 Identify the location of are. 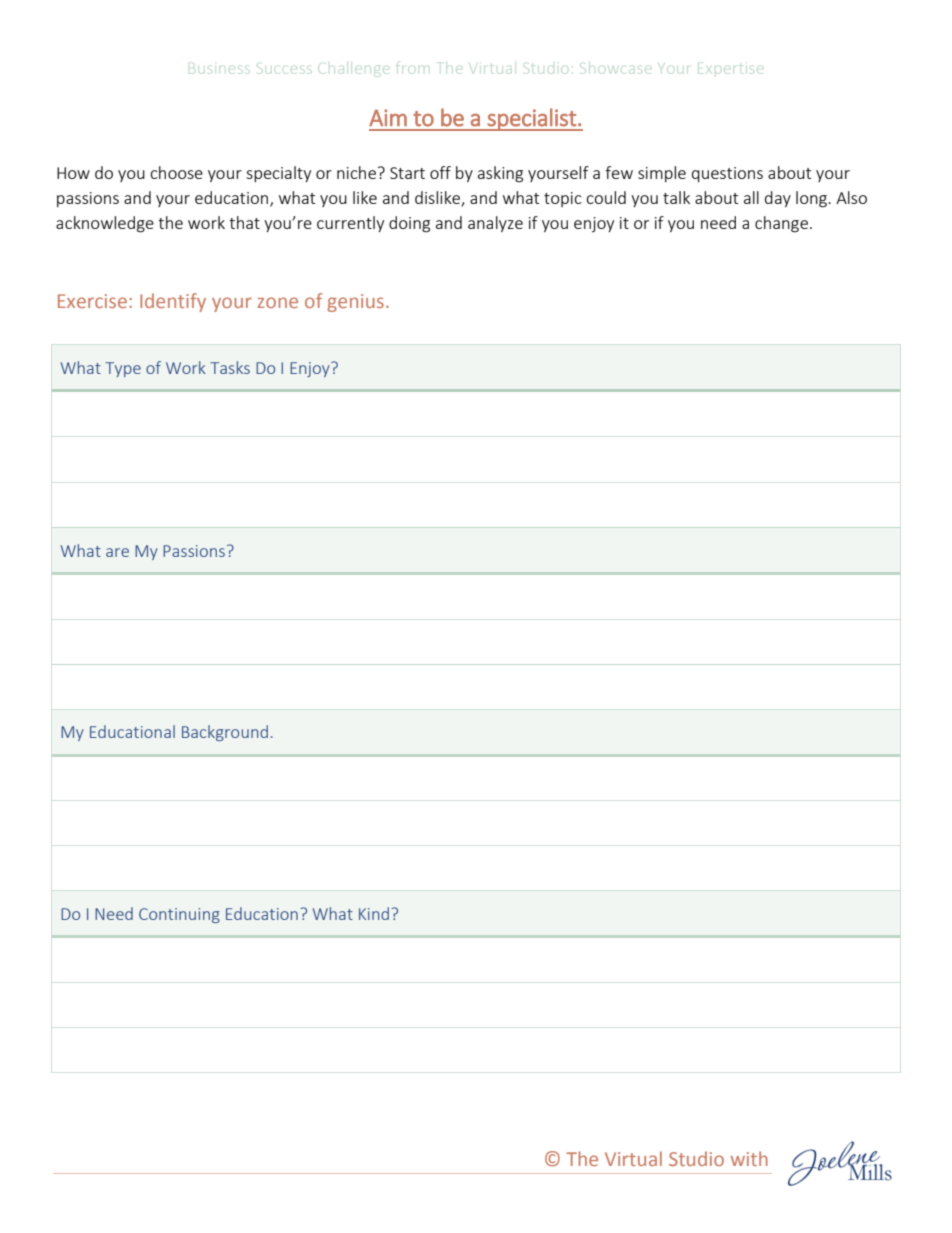
(117, 552).
